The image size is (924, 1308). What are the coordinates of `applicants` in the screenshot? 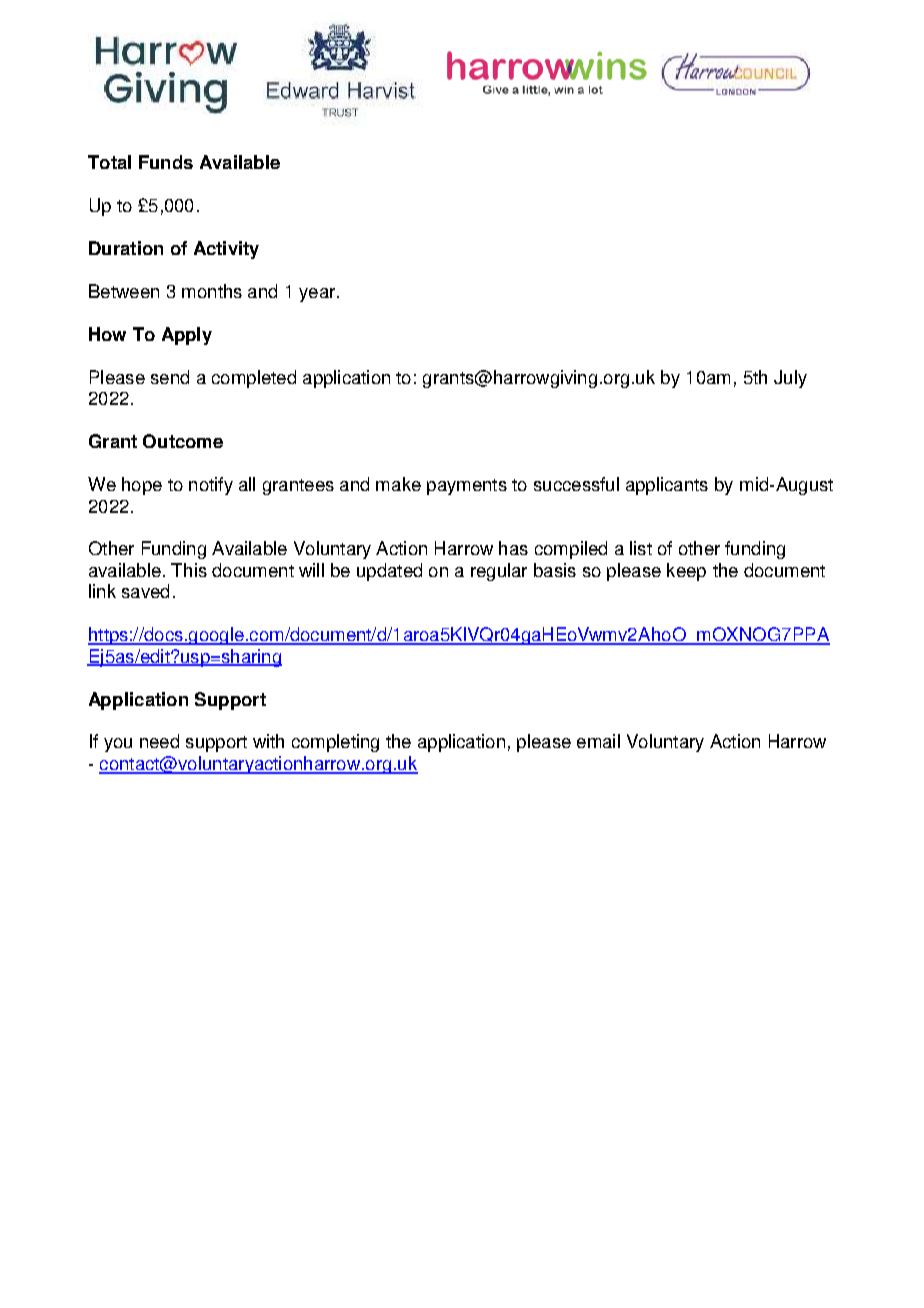 It's located at (667, 486).
